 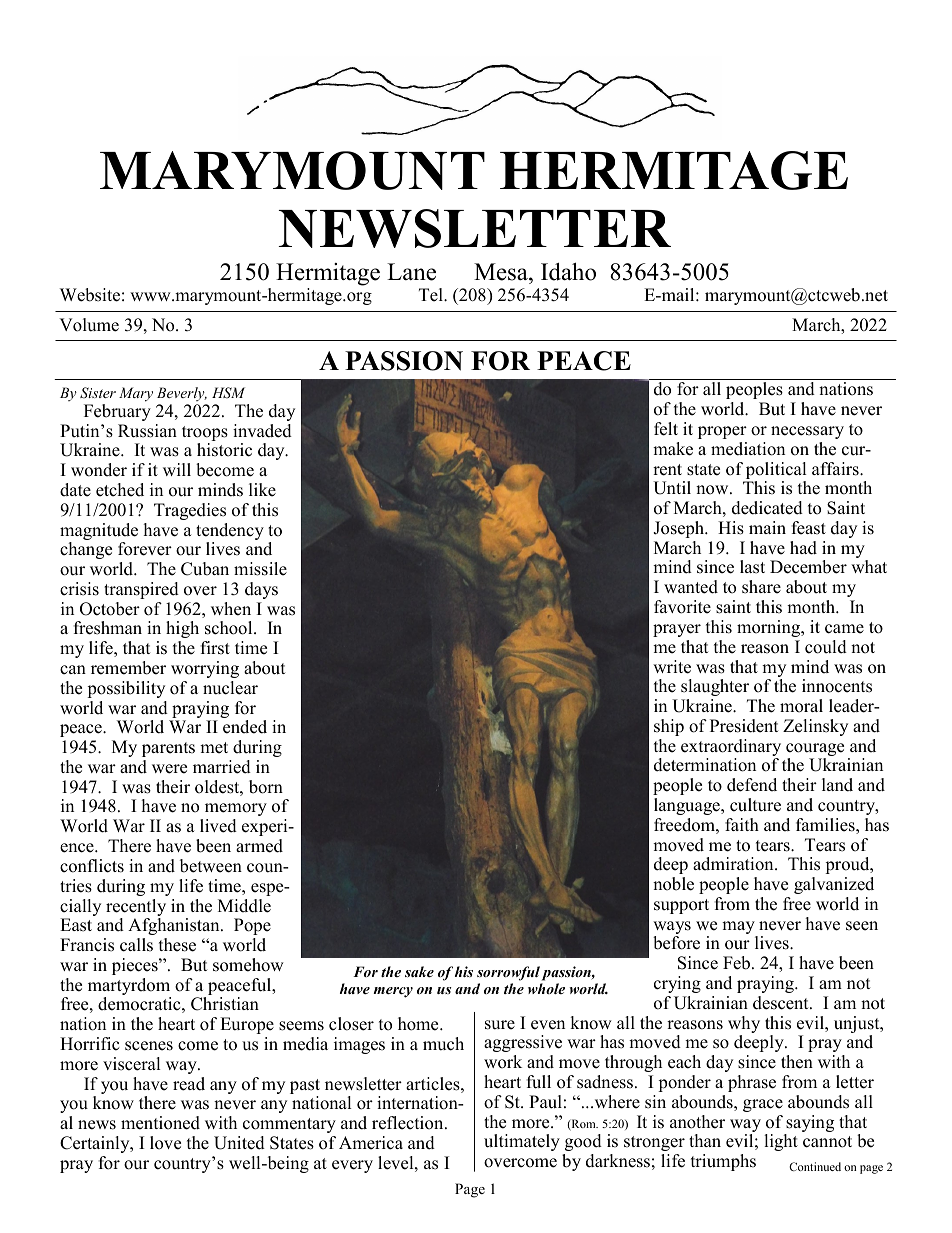 I want to click on dedicated, so click(x=767, y=508).
